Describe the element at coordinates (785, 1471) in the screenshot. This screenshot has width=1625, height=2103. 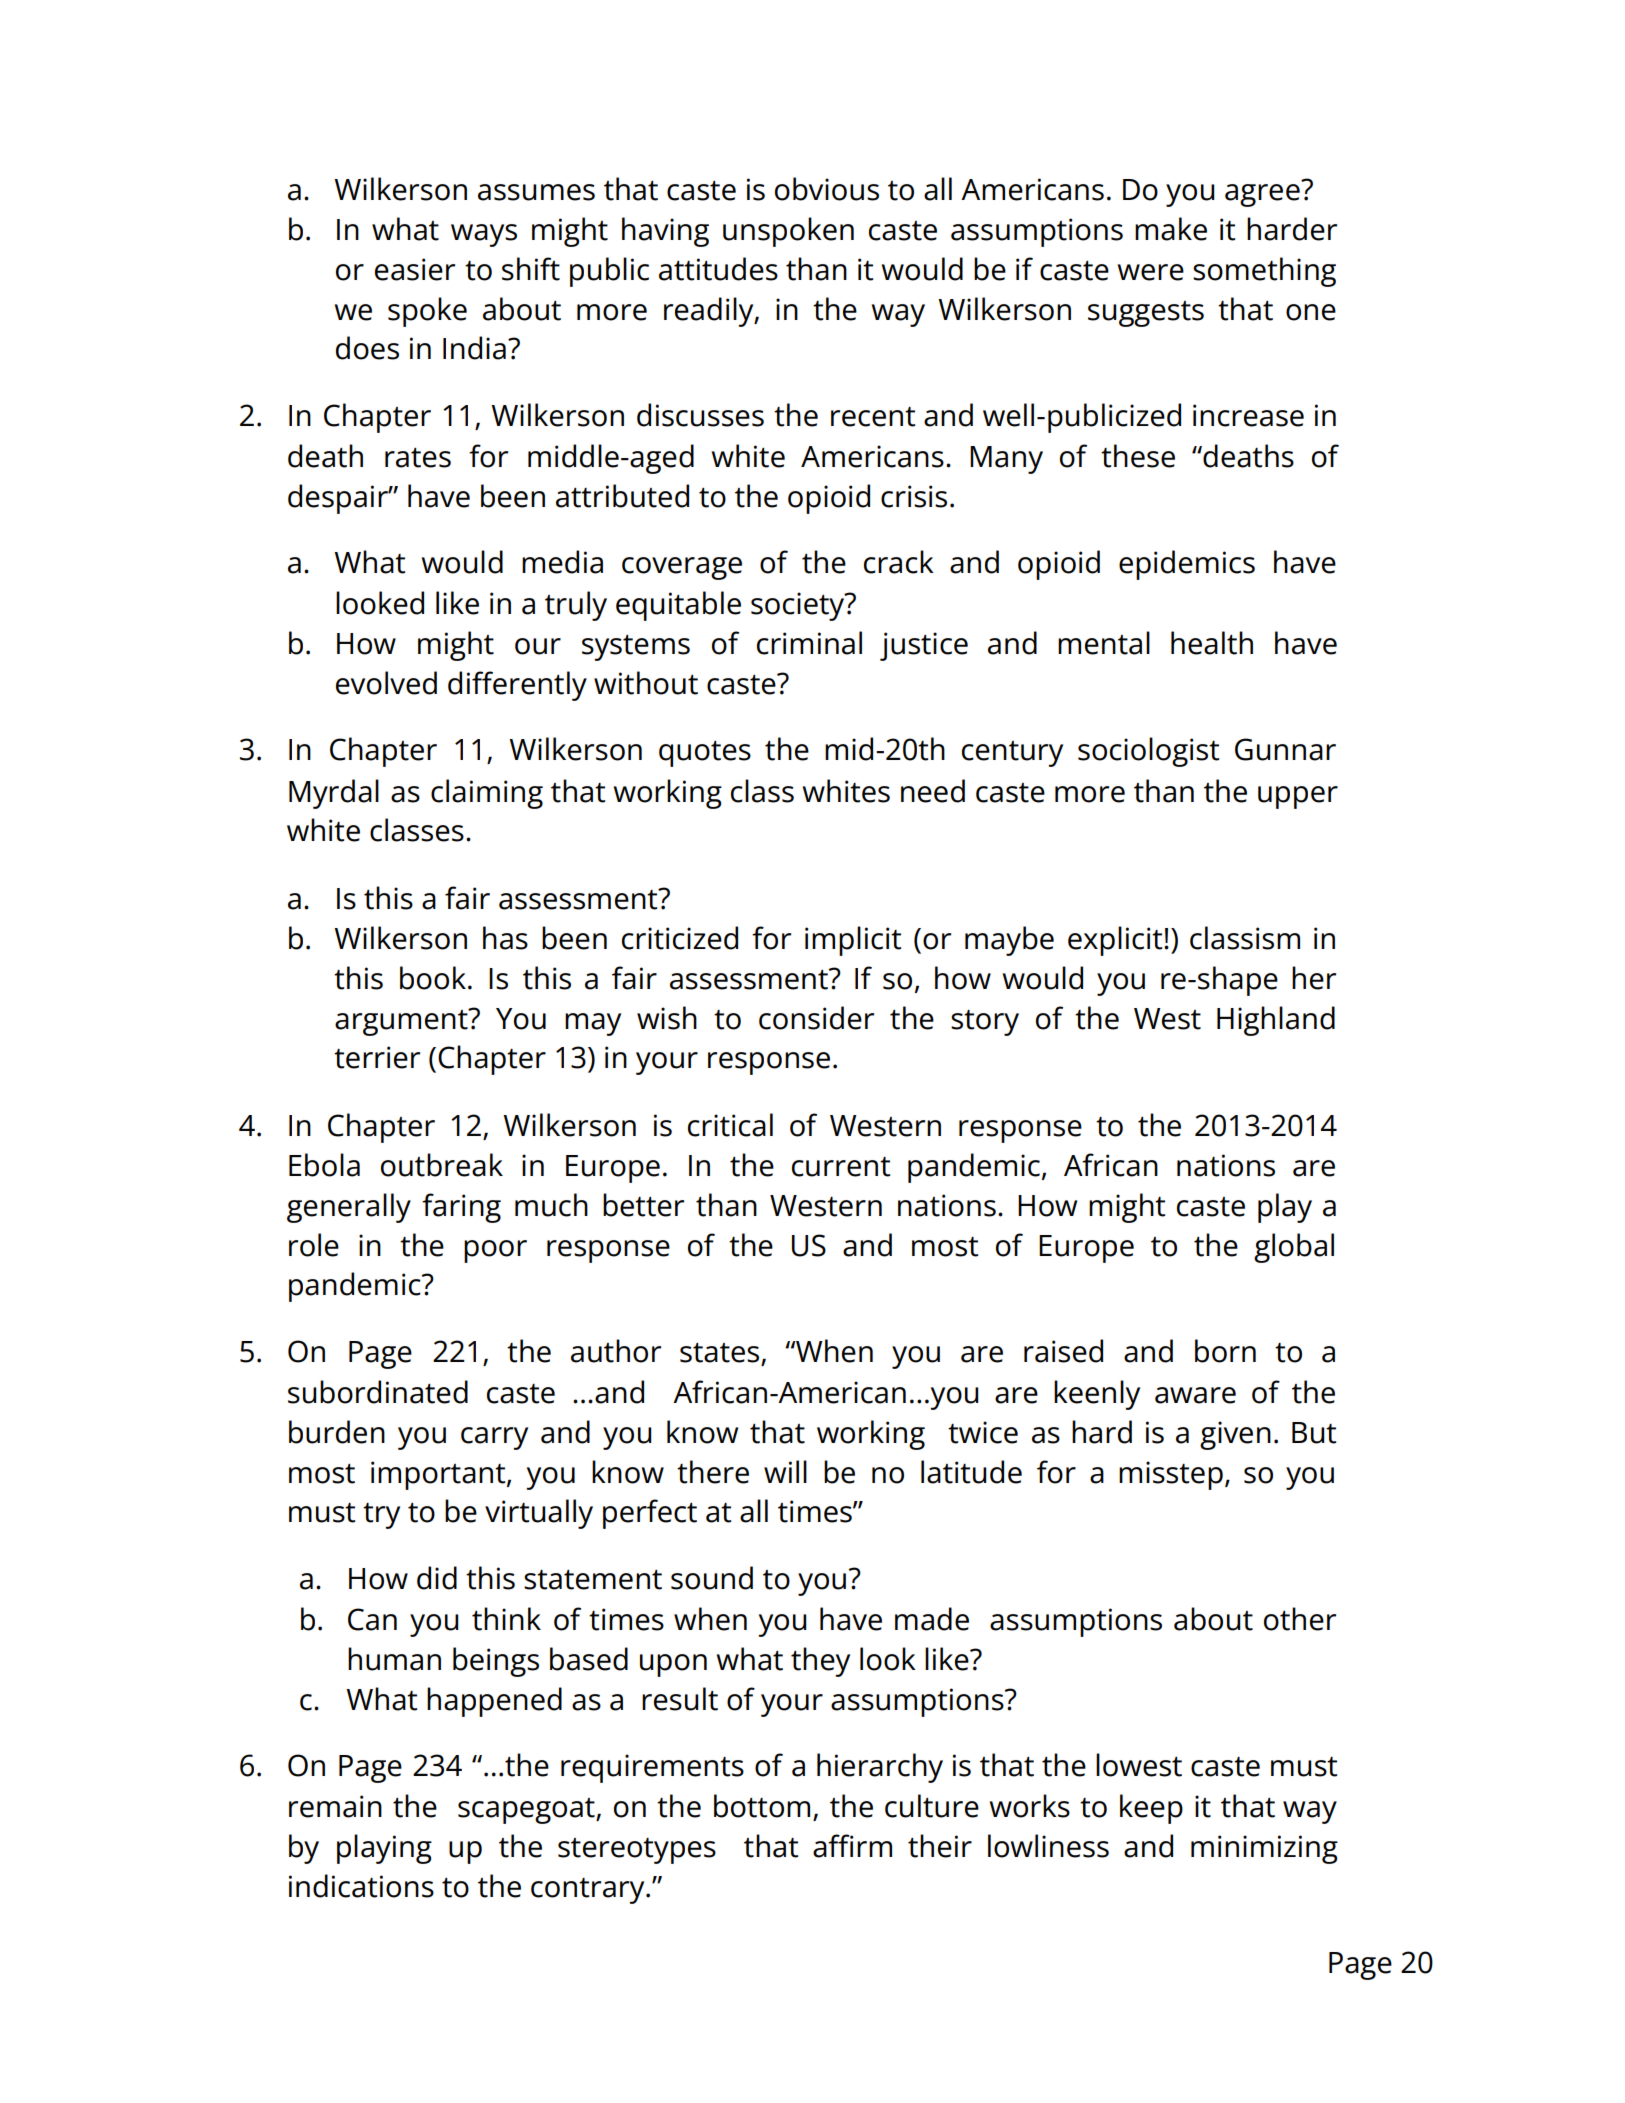
I see `will` at that location.
